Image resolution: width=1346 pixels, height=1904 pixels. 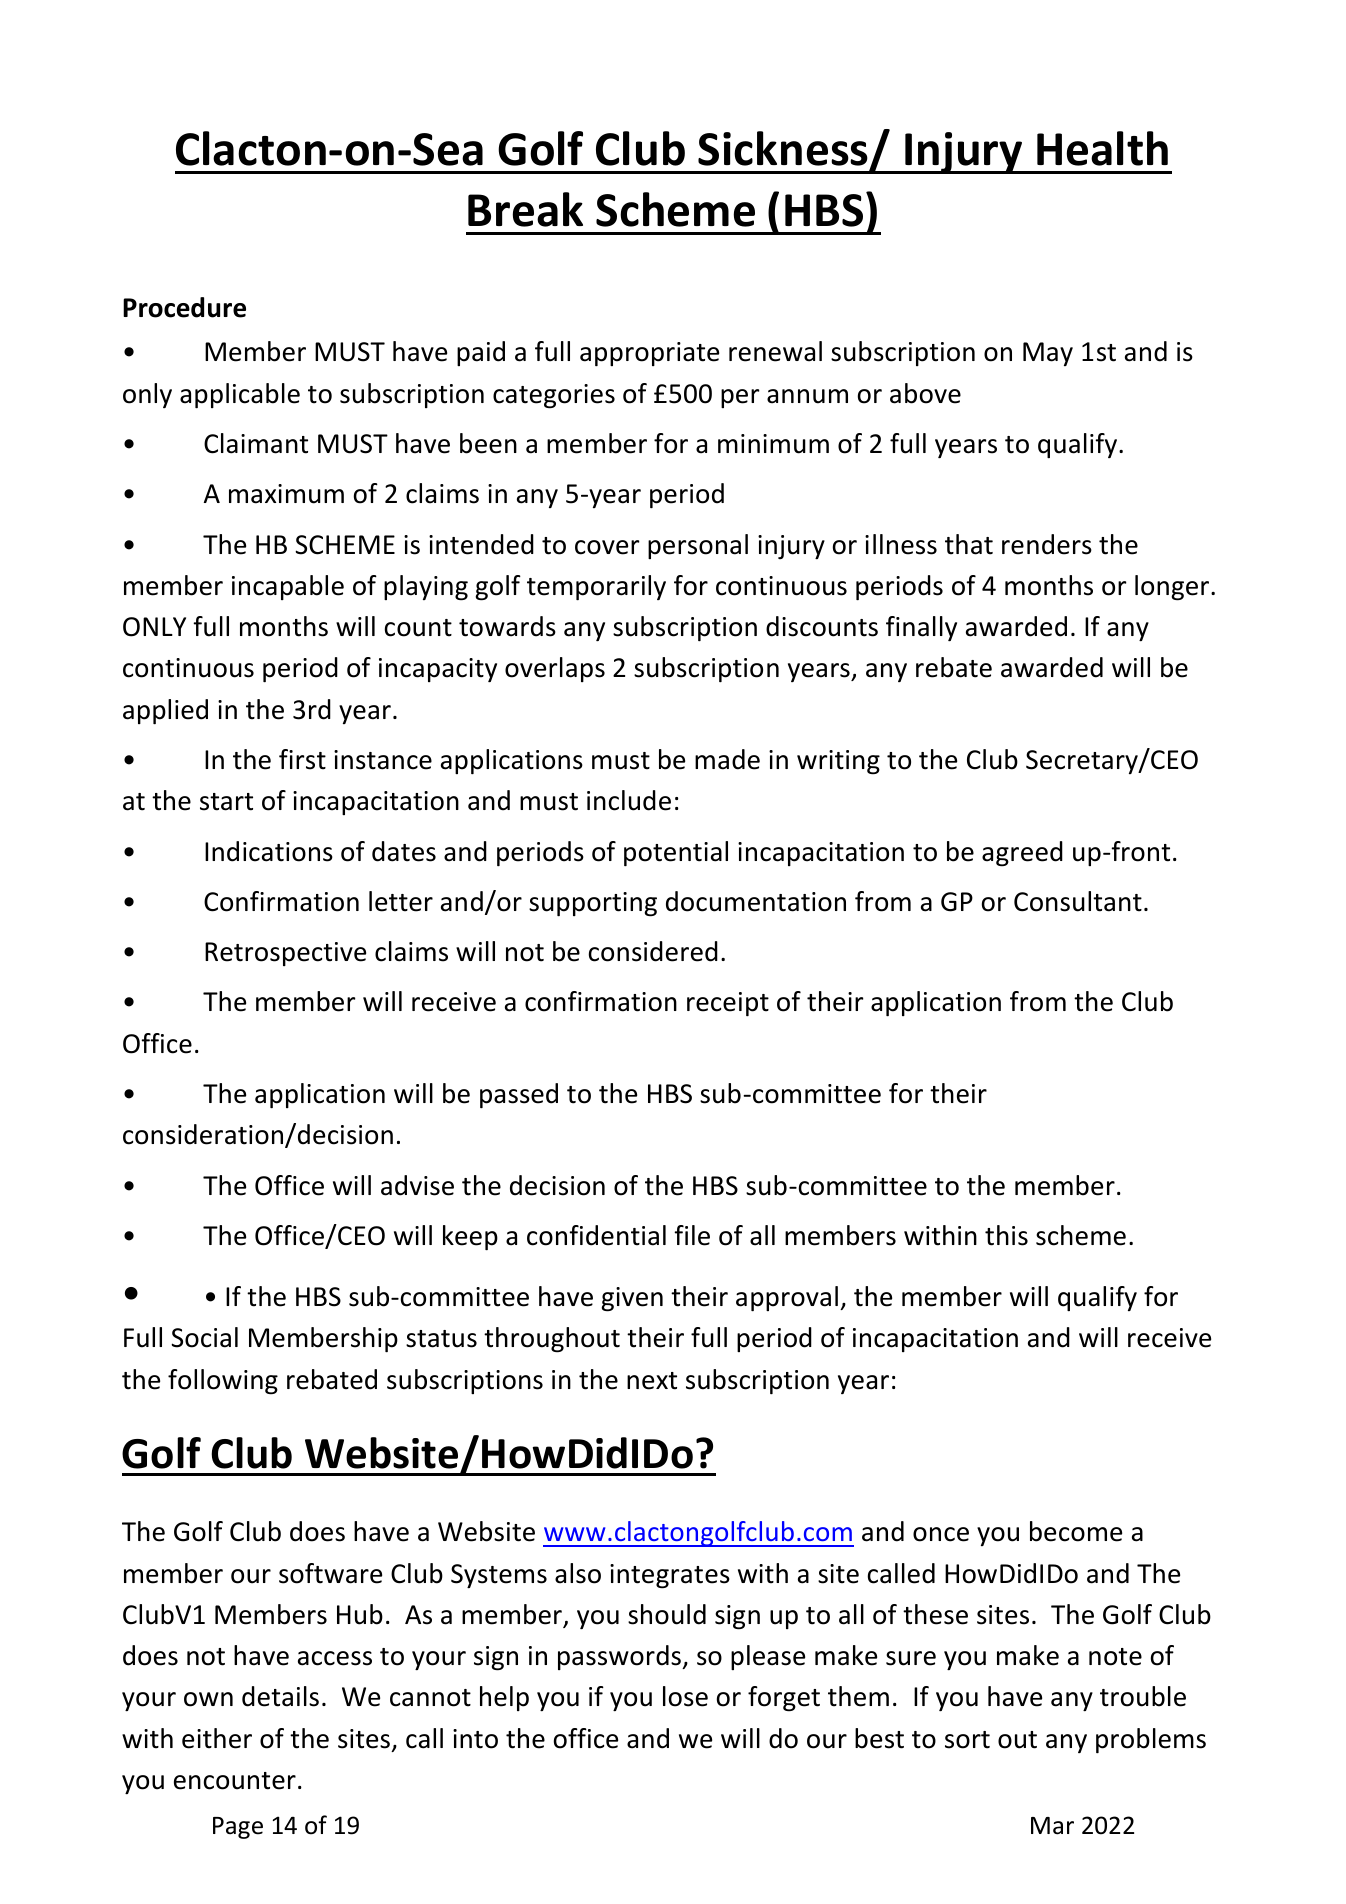 What do you see at coordinates (784, 149) in the page?
I see `Sickness` at bounding box center [784, 149].
